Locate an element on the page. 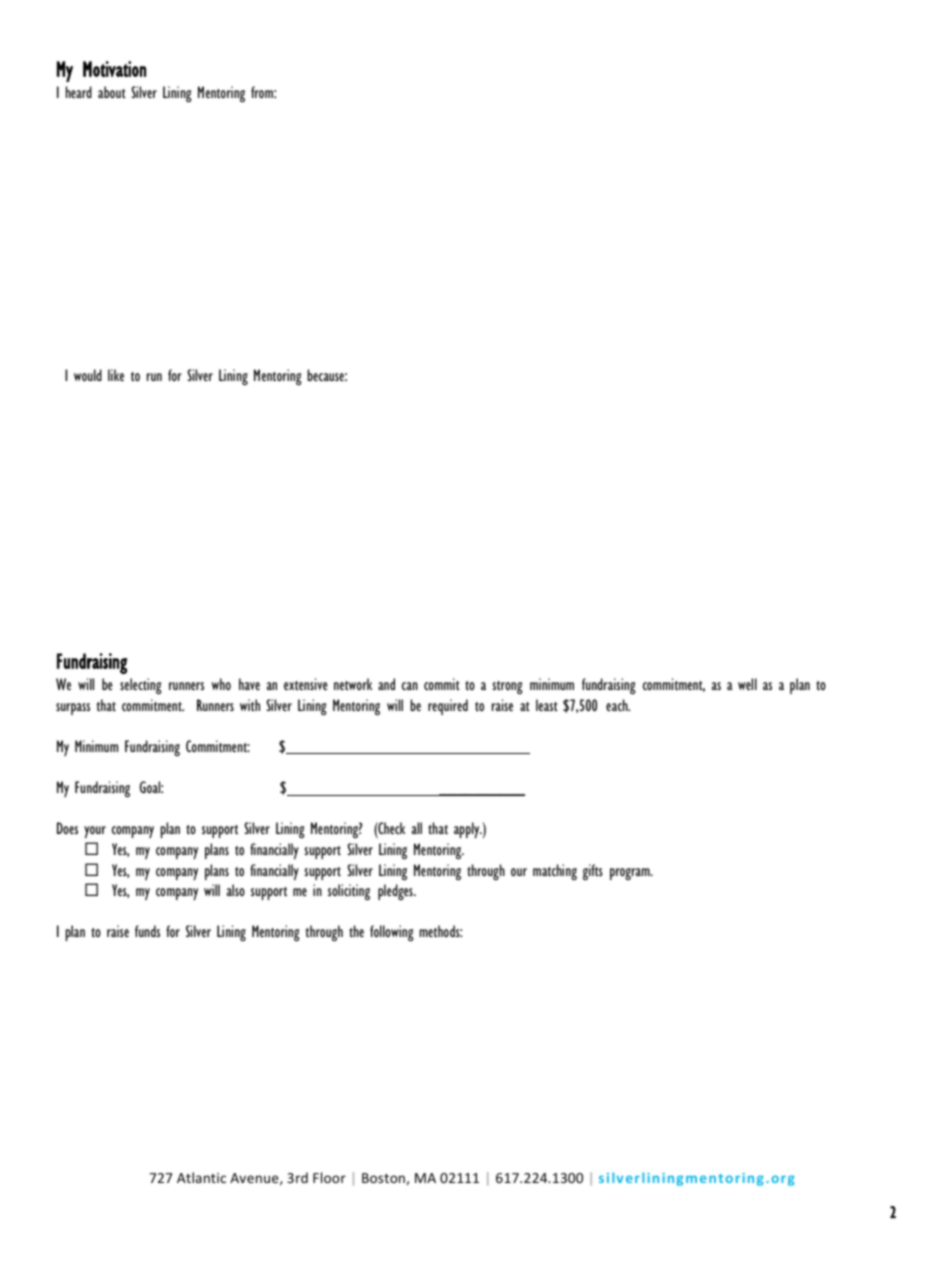 The width and height of the page is (952, 1272). about is located at coordinates (112, 92).
